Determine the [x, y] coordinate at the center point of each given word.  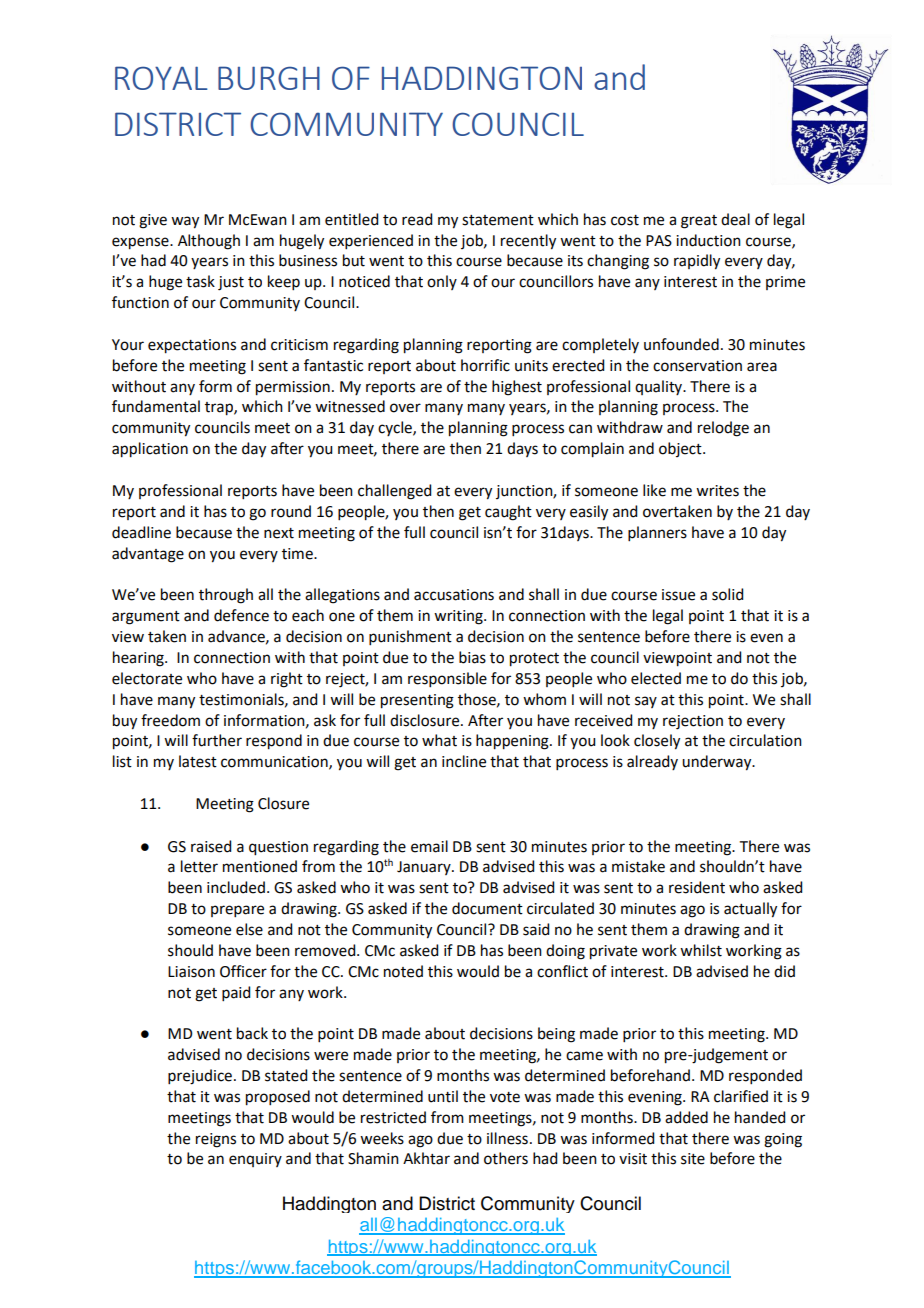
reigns [216, 1140]
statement [498, 220]
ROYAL [161, 78]
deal [735, 219]
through [226, 596]
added [686, 1117]
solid [727, 594]
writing [459, 617]
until [443, 1096]
